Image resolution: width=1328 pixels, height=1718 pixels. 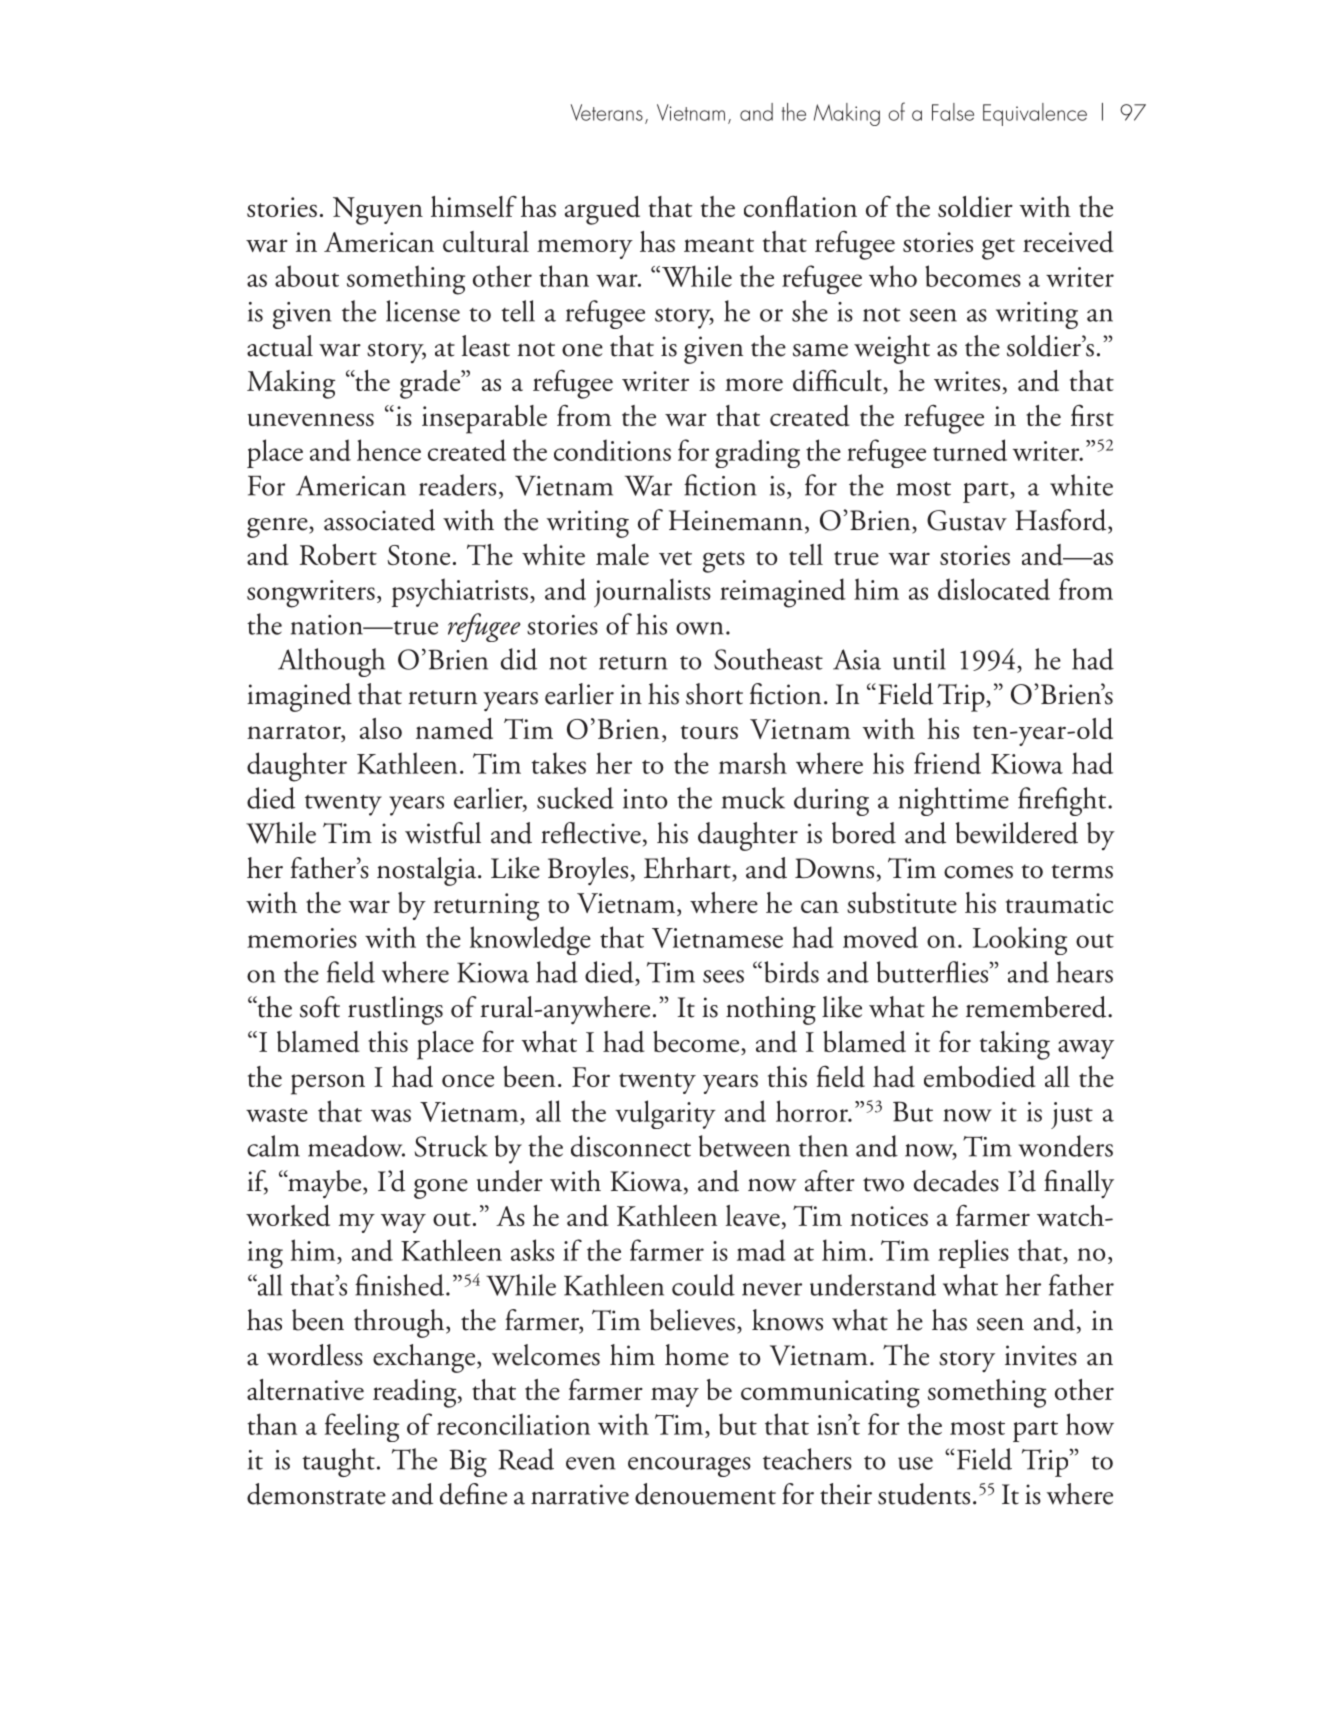 I want to click on person, so click(x=328, y=1084).
